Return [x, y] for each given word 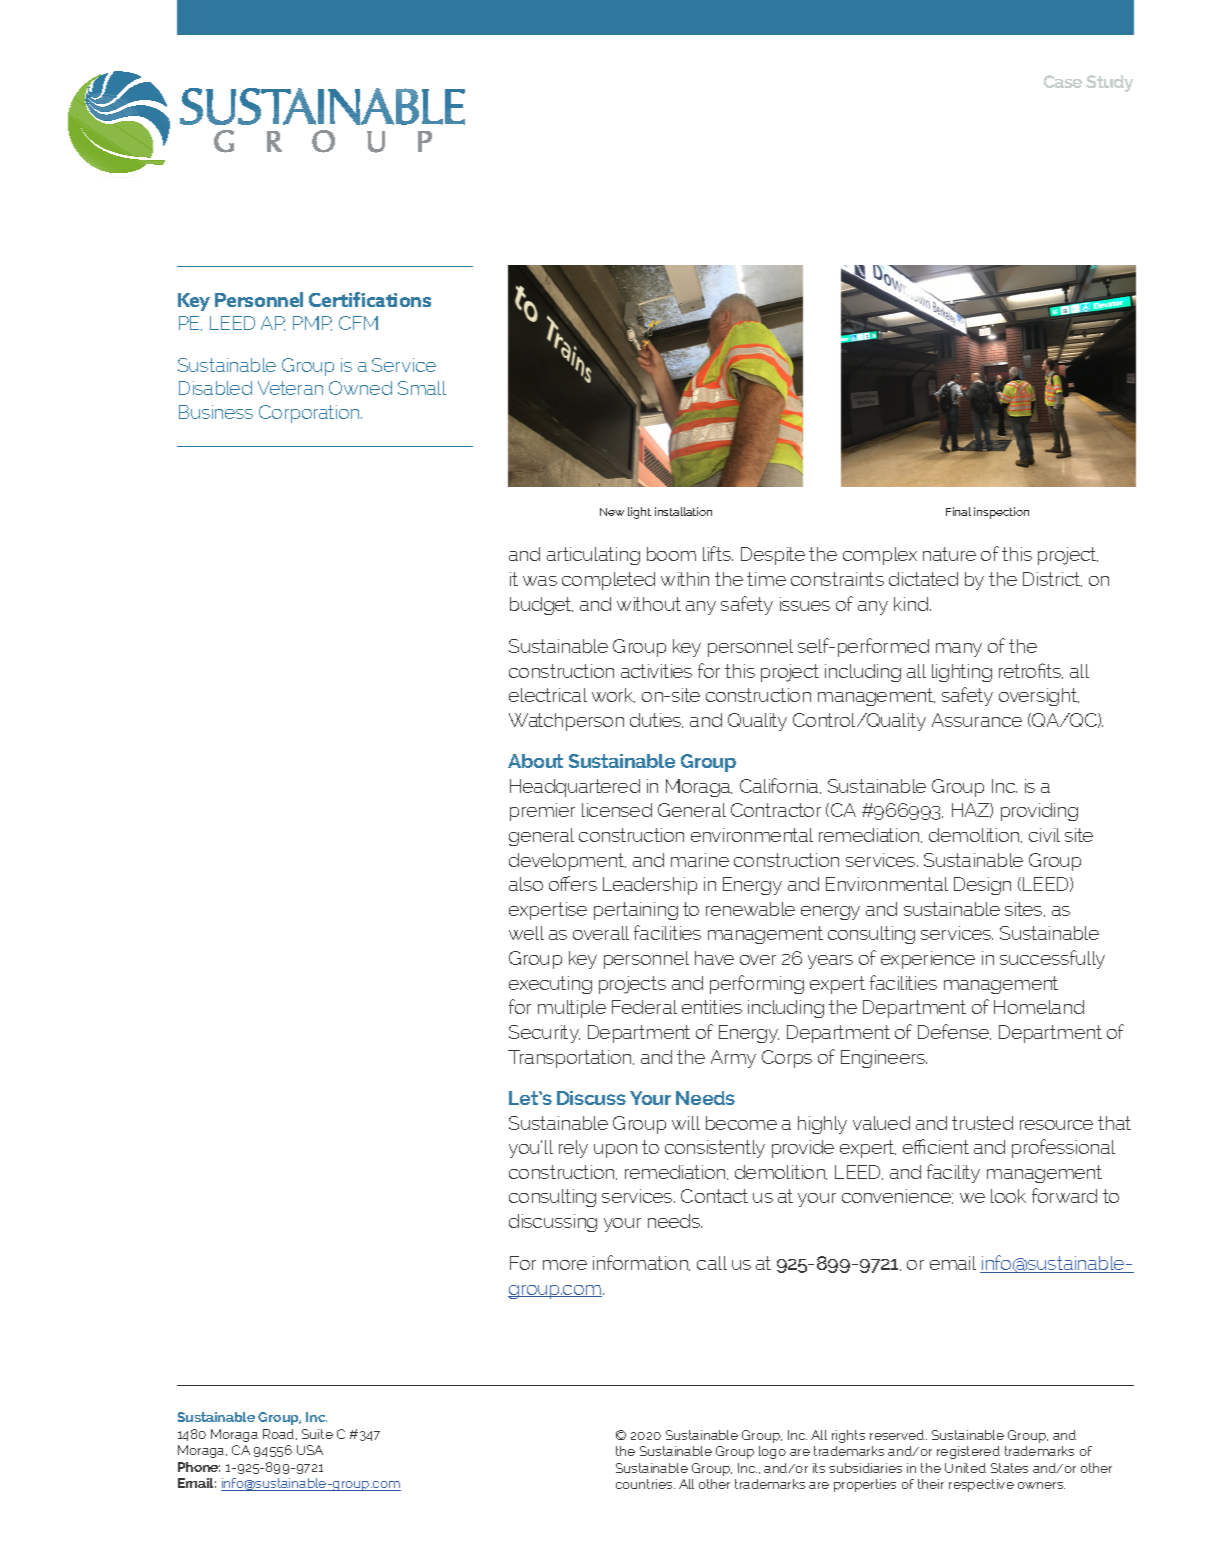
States [1009, 1468]
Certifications [370, 299]
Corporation [310, 414]
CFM [358, 323]
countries [645, 1484]
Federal [644, 1007]
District [1052, 579]
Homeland [1039, 1007]
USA [310, 1450]
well [526, 933]
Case [1063, 81]
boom [671, 554]
